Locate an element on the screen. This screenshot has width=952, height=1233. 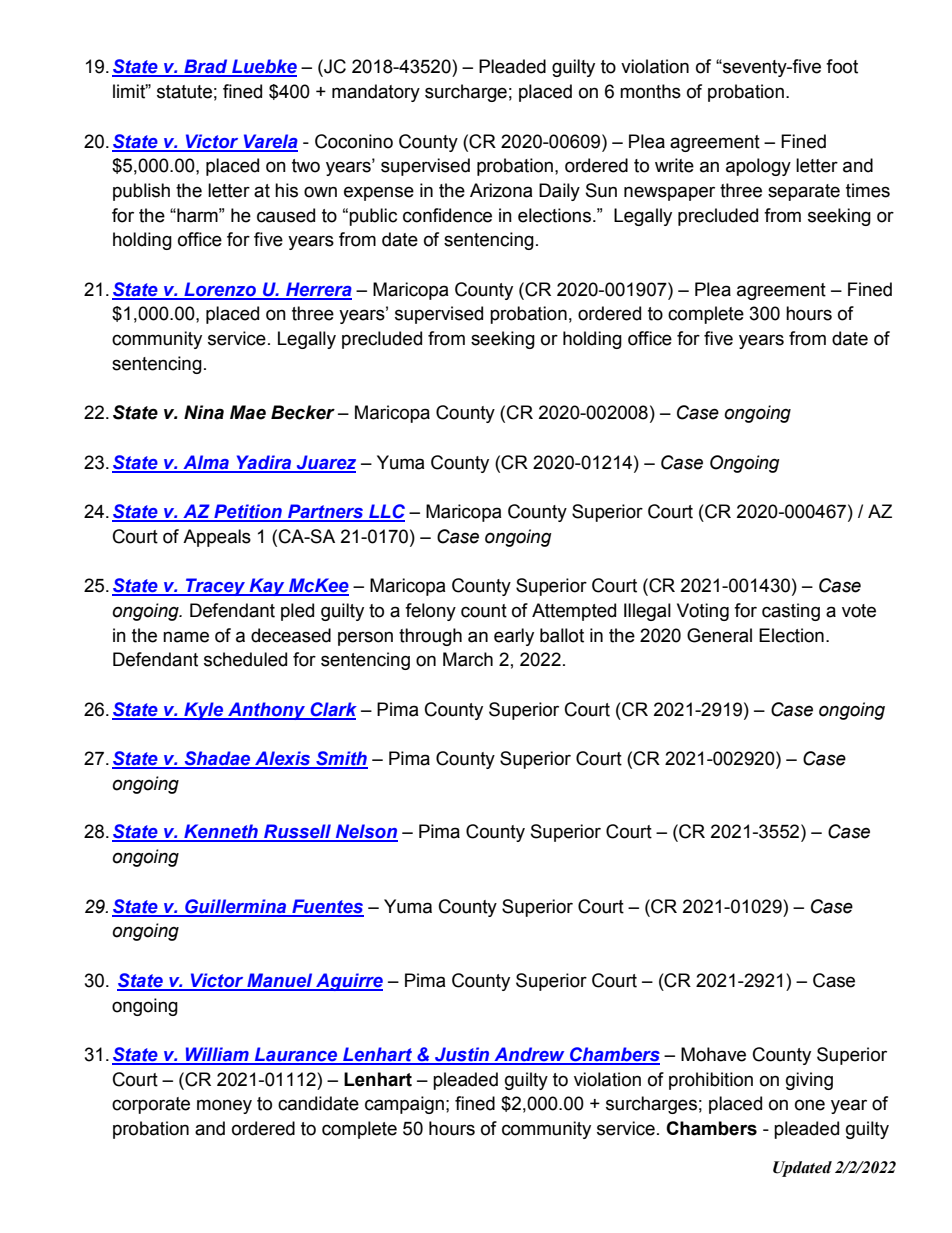
Nelson is located at coordinates (366, 832).
